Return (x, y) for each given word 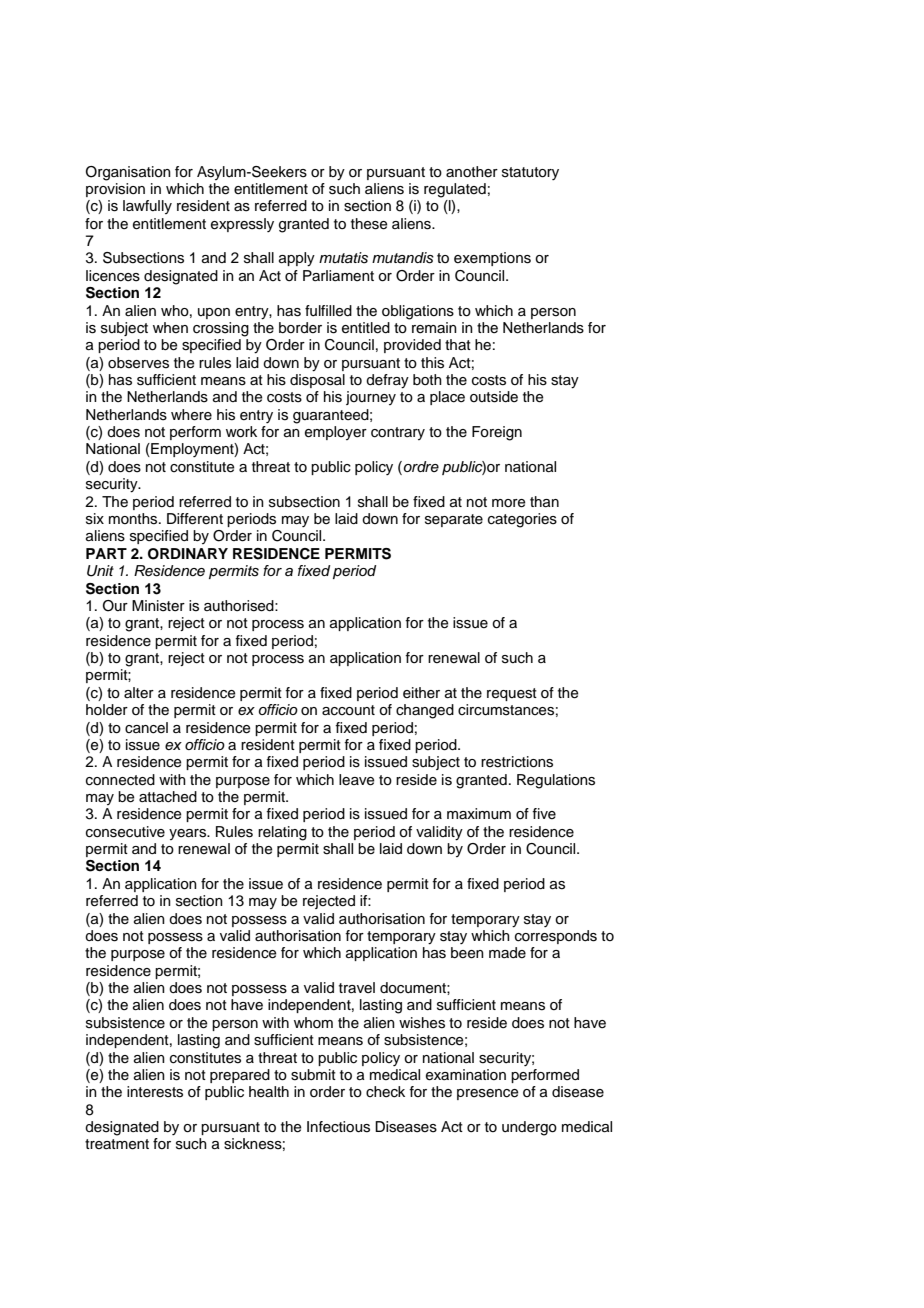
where (191, 415)
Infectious (338, 1127)
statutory (530, 173)
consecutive (125, 832)
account (348, 710)
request (512, 694)
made (507, 952)
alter (139, 693)
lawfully (147, 207)
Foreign (497, 433)
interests (155, 1092)
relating (282, 833)
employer (336, 433)
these (369, 224)
